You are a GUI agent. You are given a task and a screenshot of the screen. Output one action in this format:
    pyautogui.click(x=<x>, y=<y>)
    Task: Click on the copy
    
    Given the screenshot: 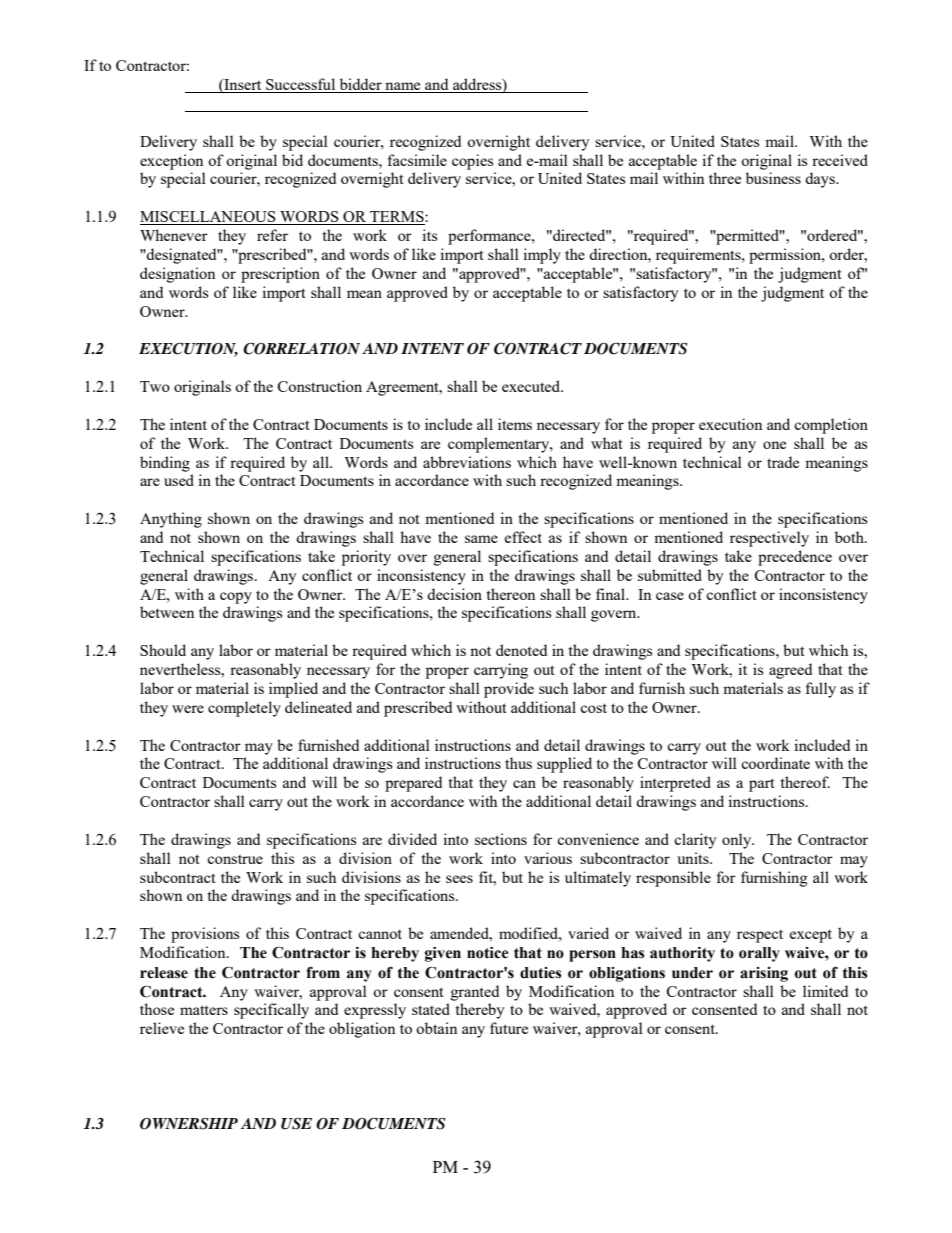 What is the action you would take?
    pyautogui.click(x=236, y=598)
